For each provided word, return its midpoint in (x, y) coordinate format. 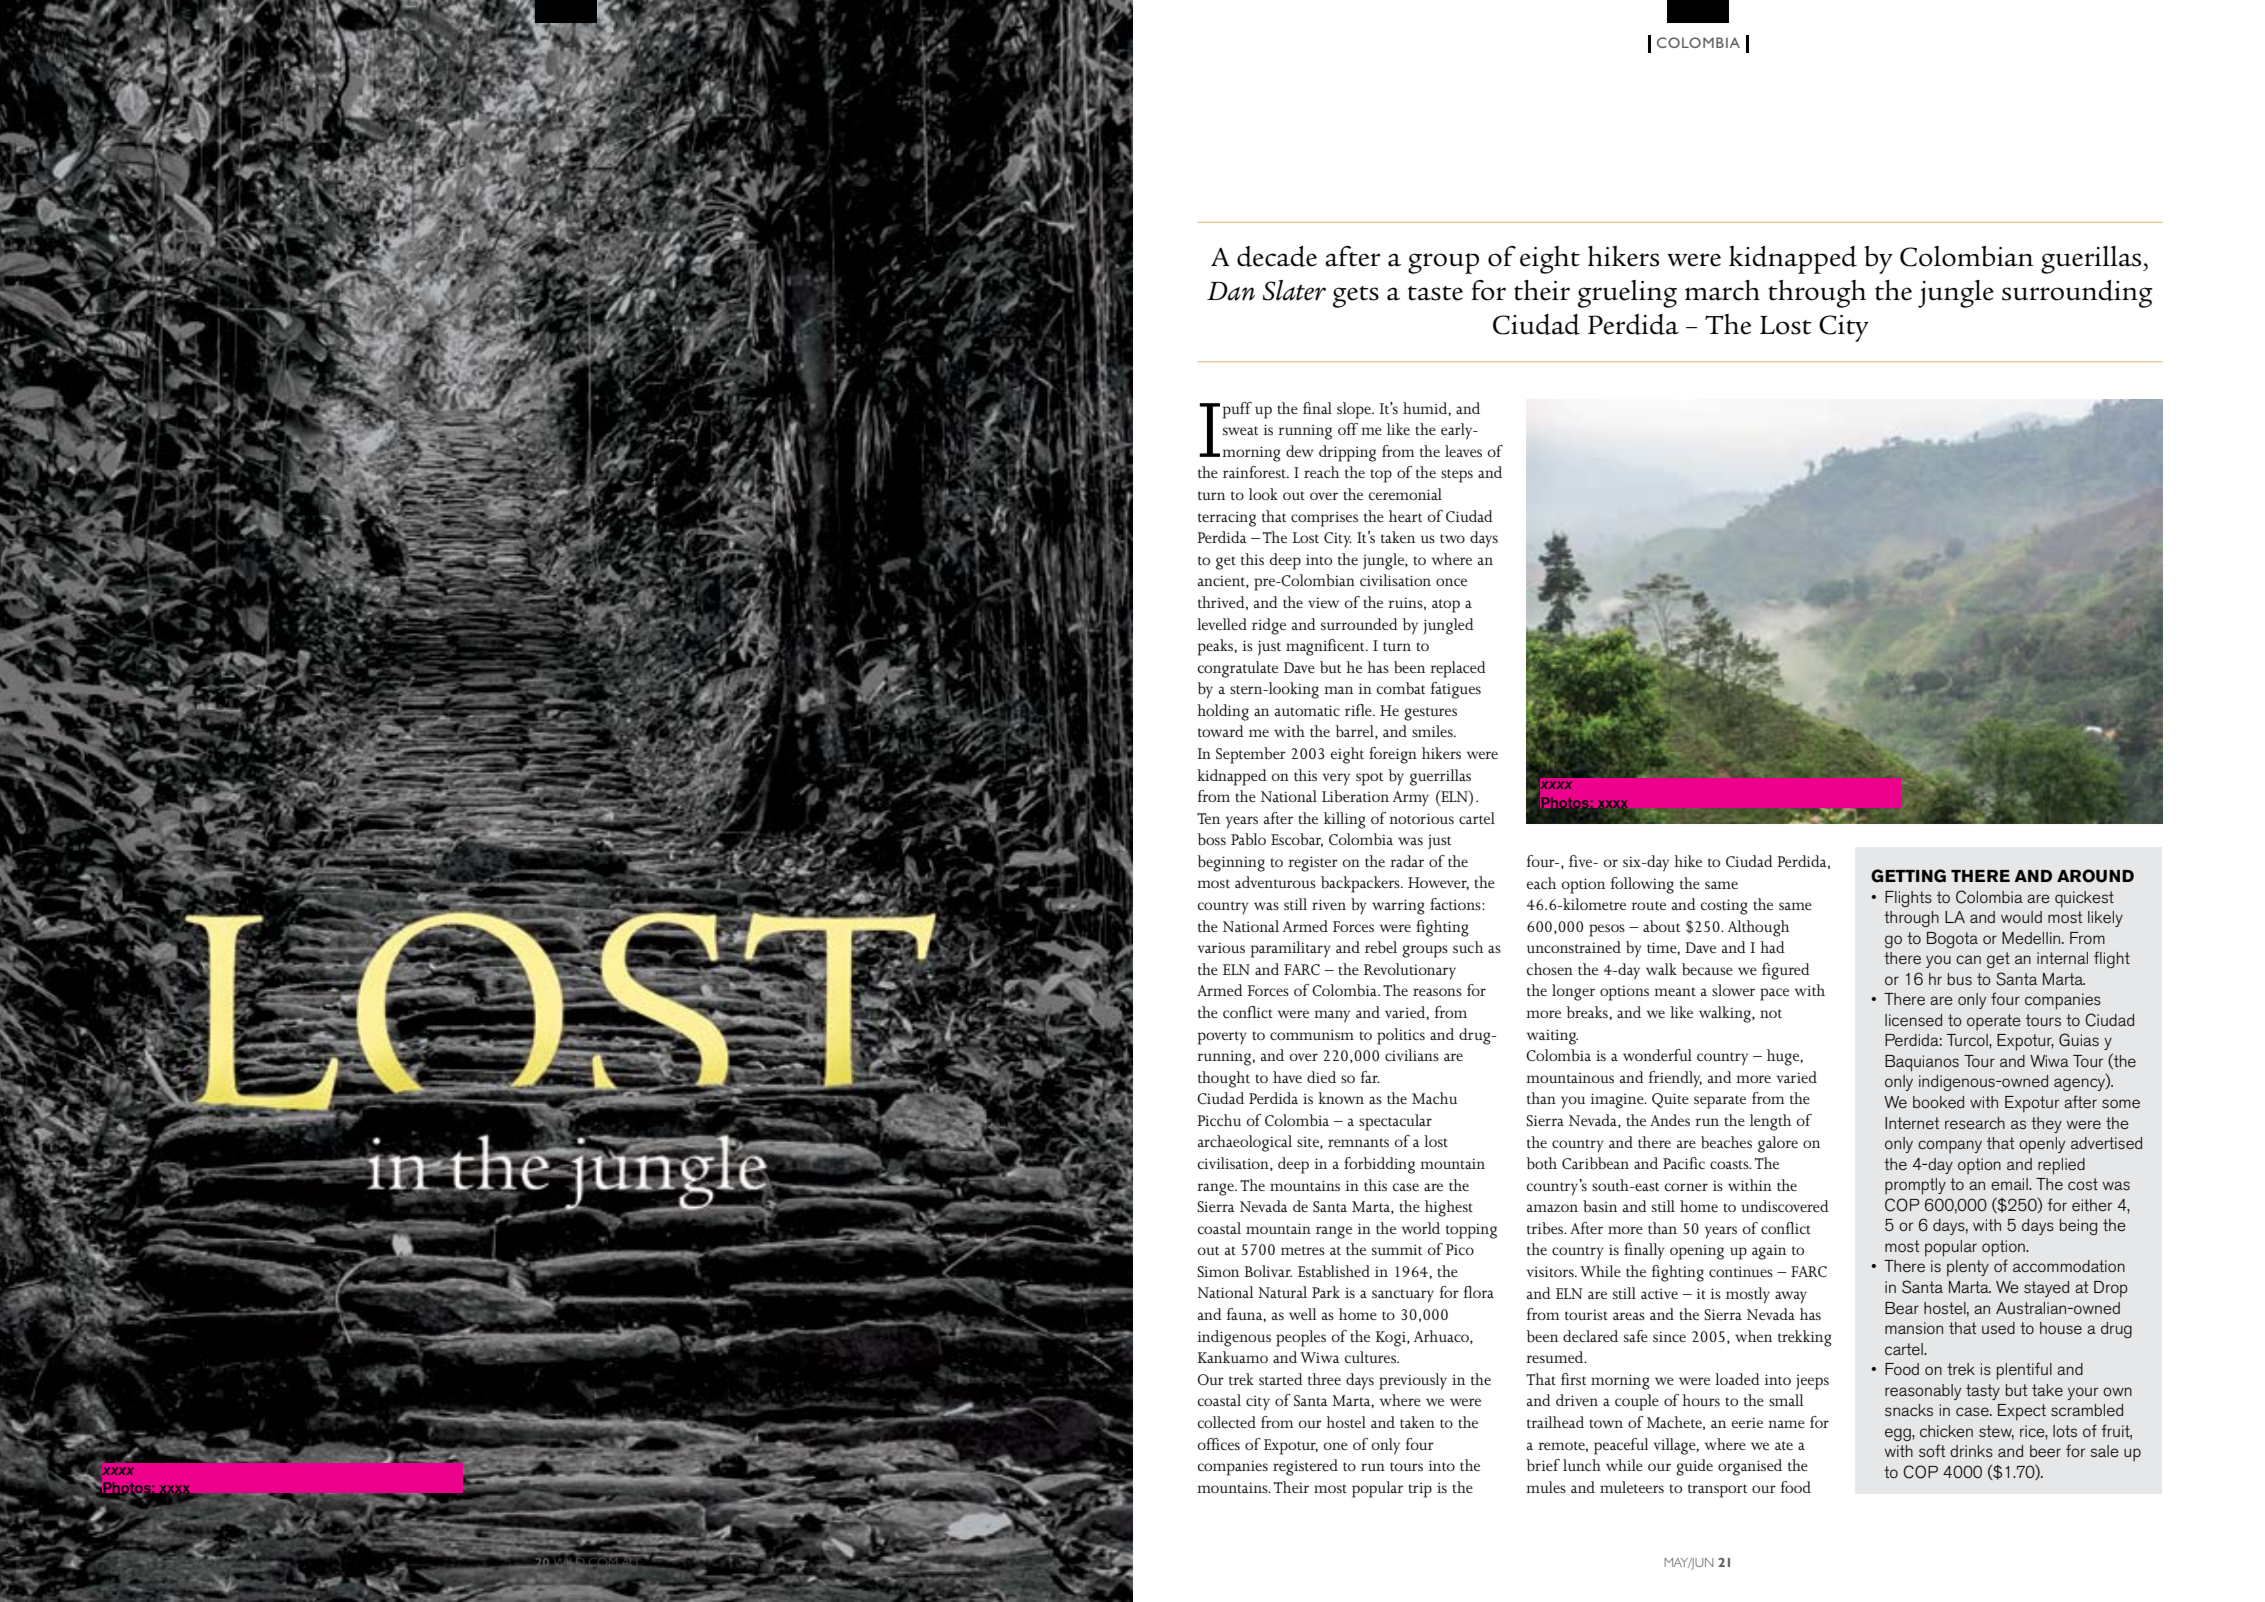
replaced (1458, 669)
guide (1694, 1467)
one (1336, 1446)
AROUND (2095, 876)
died (1321, 1077)
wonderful (1657, 1055)
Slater (1294, 290)
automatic (1307, 710)
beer (2045, 1451)
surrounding (2077, 294)
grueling (1627, 294)
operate (1994, 1022)
